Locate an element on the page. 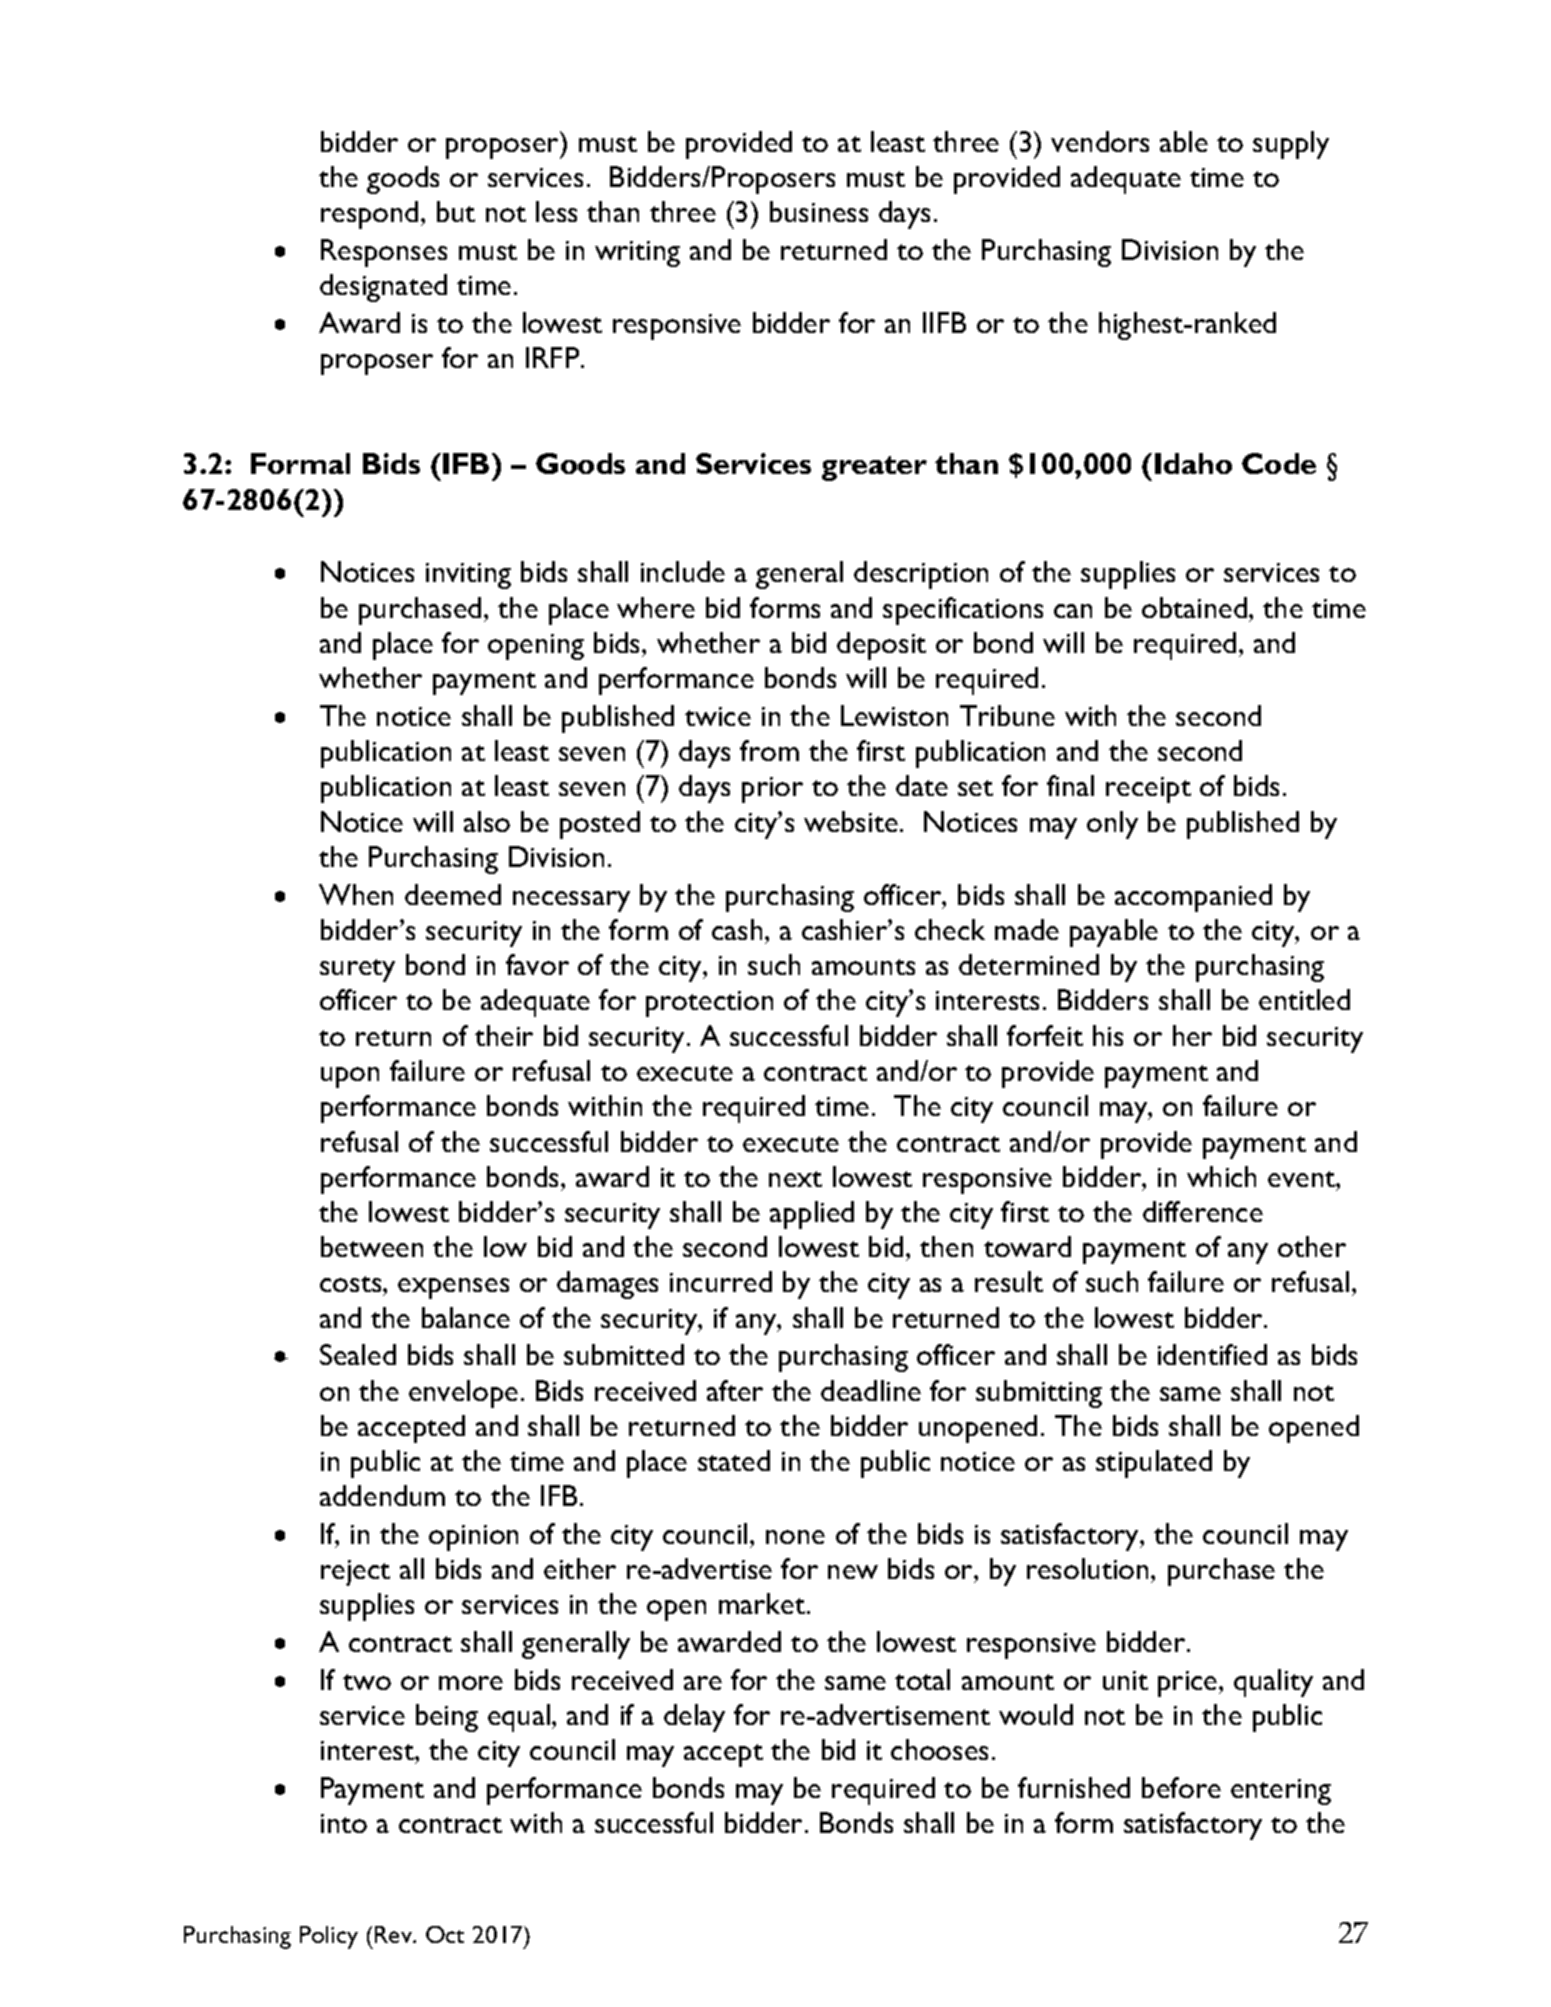 The width and height of the page is (1551, 2007). Oct is located at coordinates (445, 1934).
